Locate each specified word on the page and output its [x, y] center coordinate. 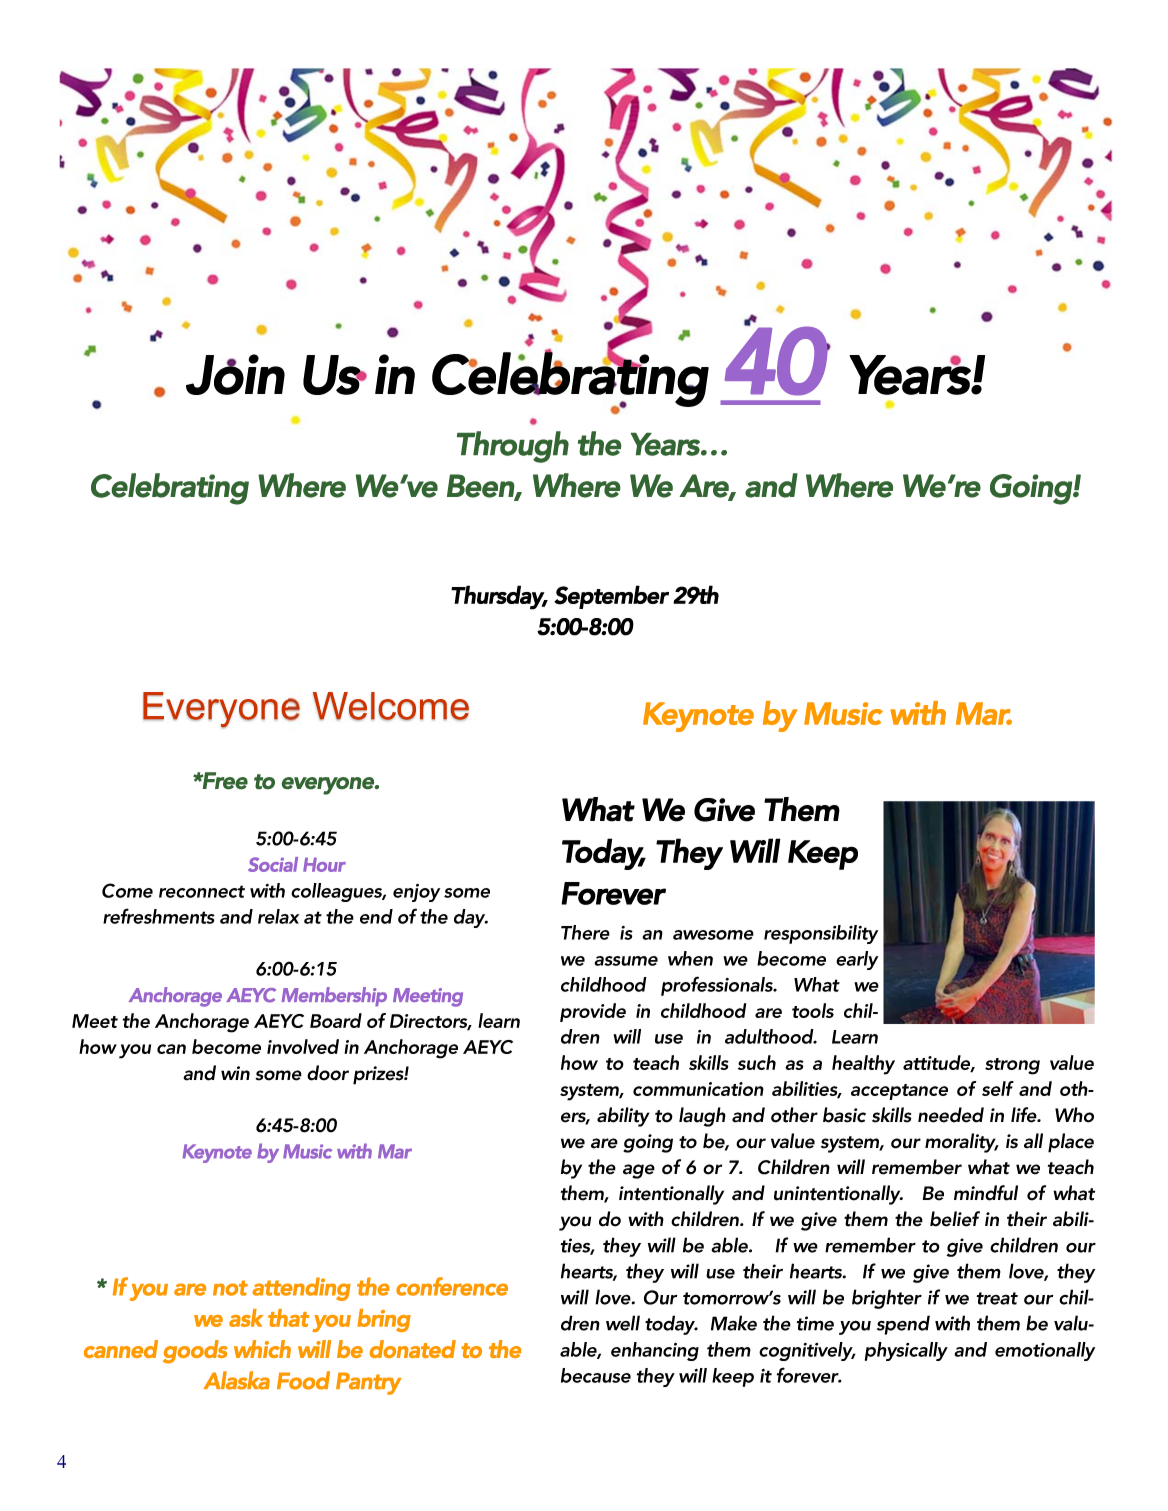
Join [235, 374]
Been [481, 486]
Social [273, 864]
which [262, 1349]
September [611, 597]
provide [593, 1012]
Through [513, 447]
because [596, 1375]
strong [1012, 1066]
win [235, 1073]
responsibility [821, 934]
